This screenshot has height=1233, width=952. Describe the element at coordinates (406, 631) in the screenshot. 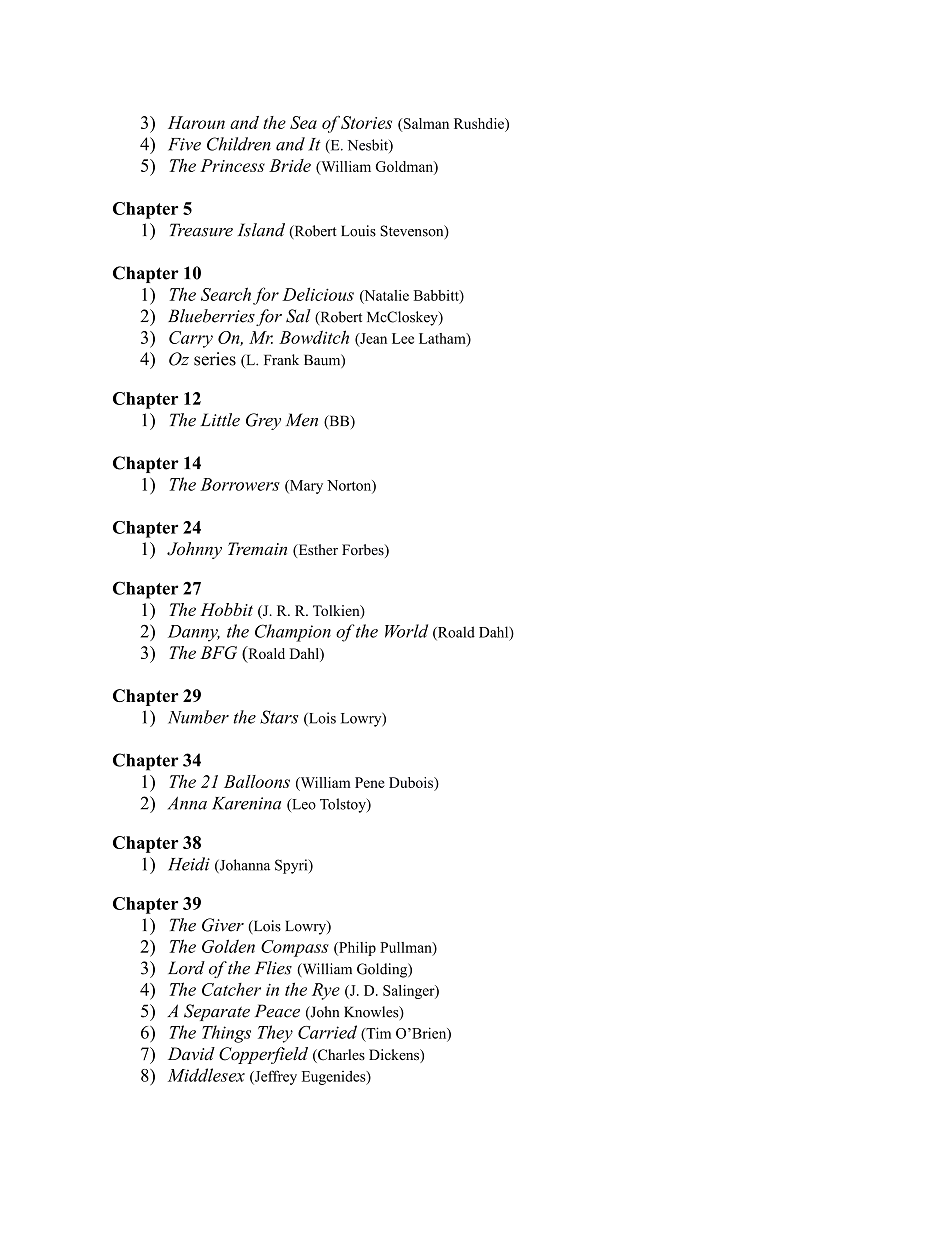

I see `World` at that location.
